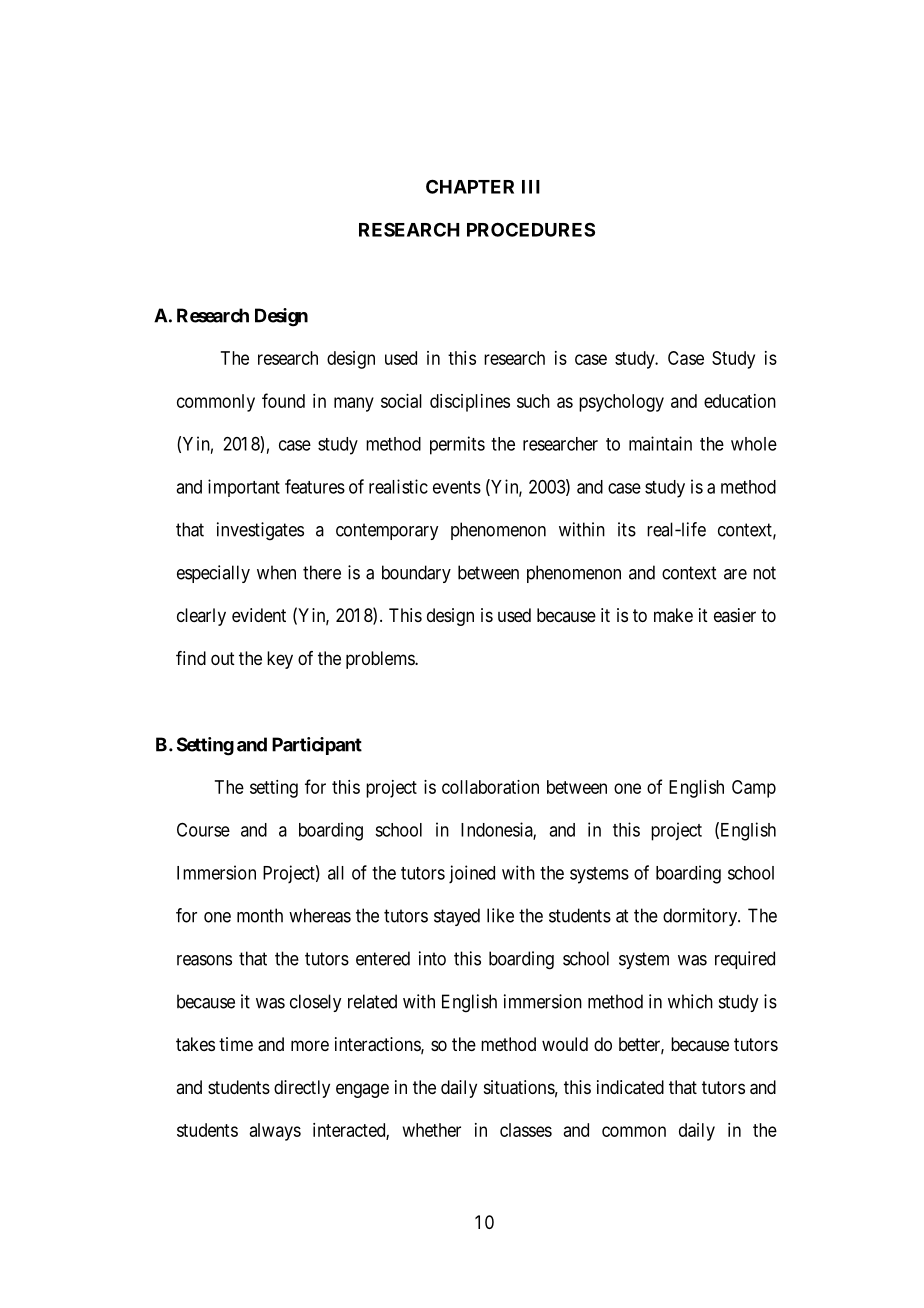  What do you see at coordinates (275, 1132) in the image?
I see `always` at bounding box center [275, 1132].
